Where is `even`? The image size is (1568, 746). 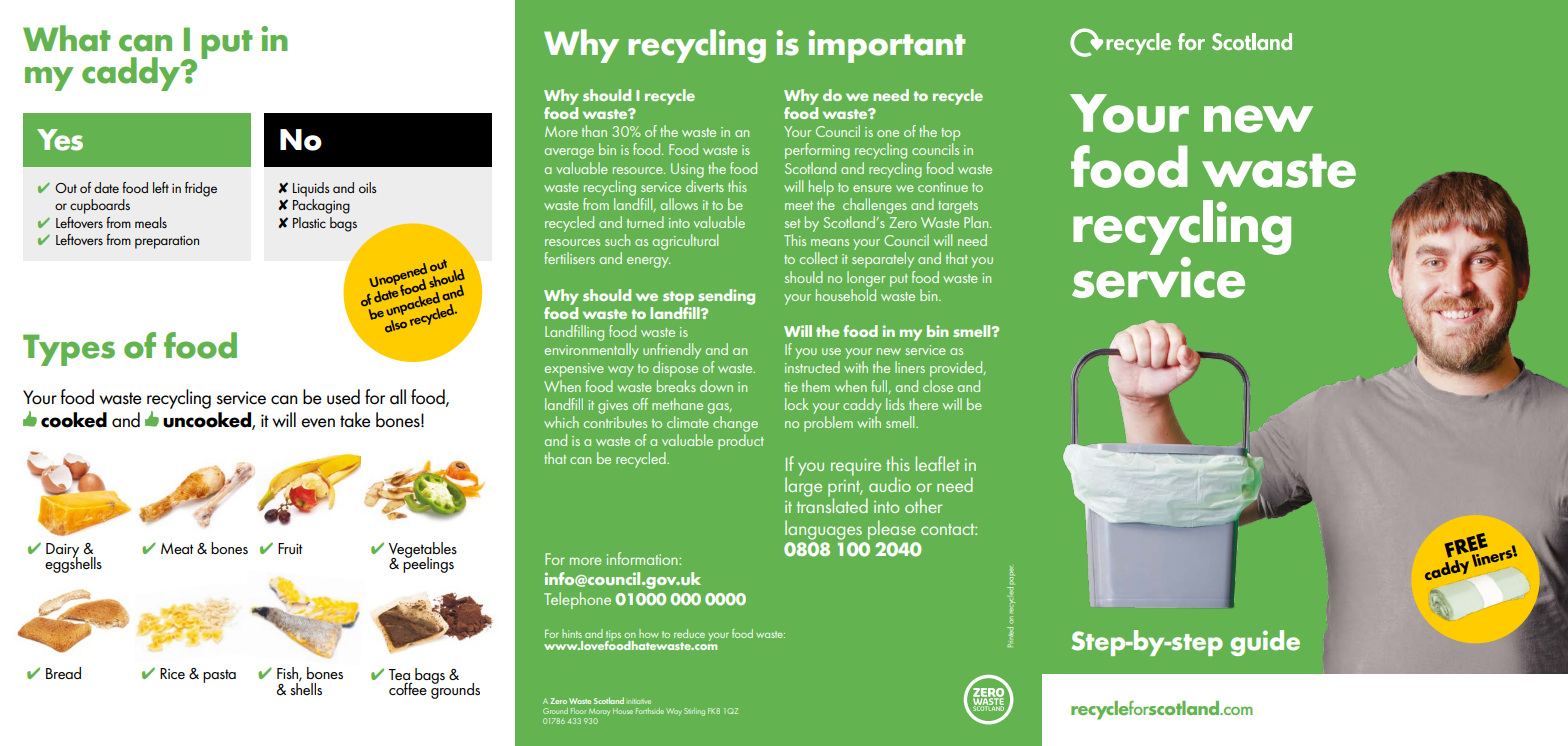 even is located at coordinates (318, 423).
